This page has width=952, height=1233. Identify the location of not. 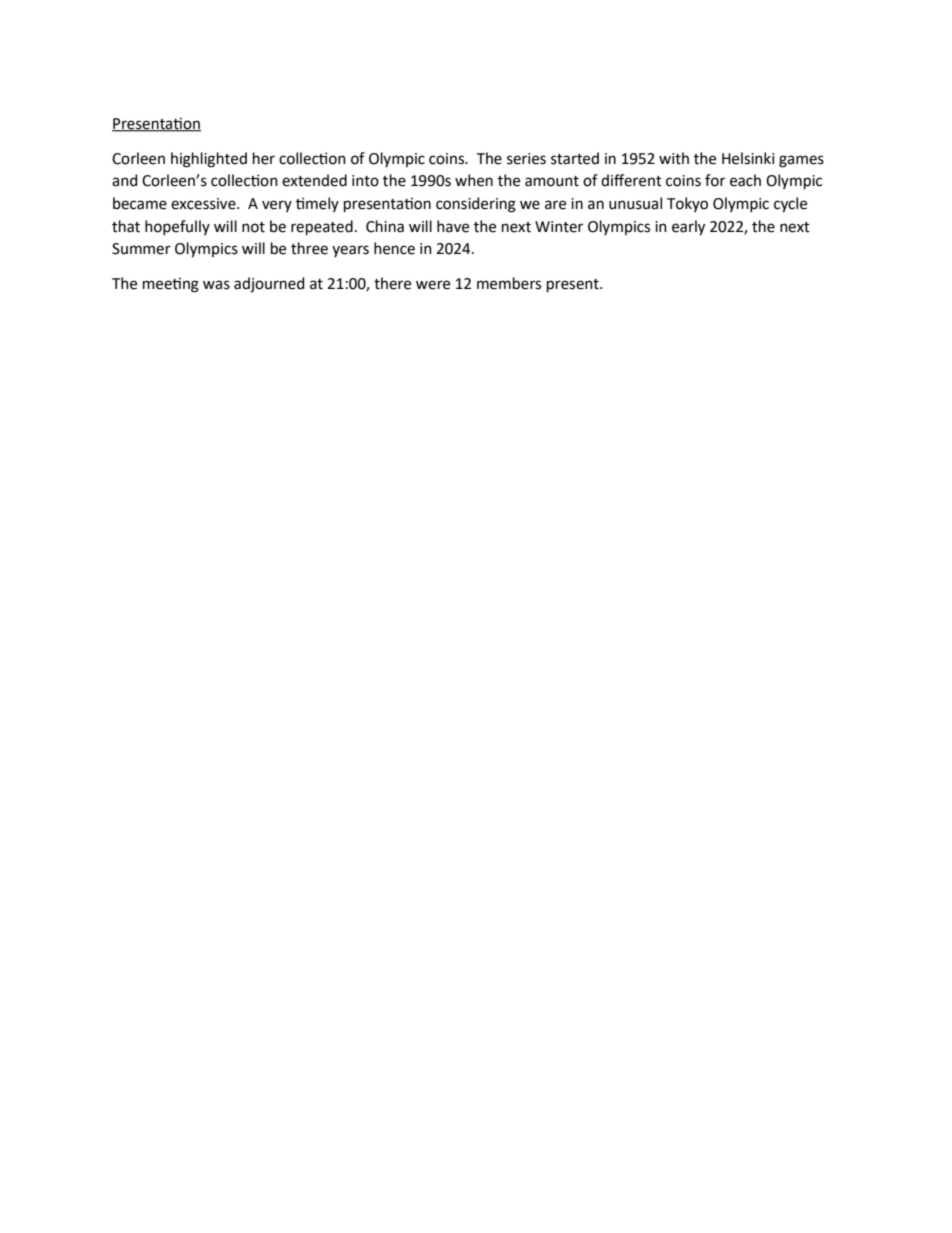
(253, 227).
